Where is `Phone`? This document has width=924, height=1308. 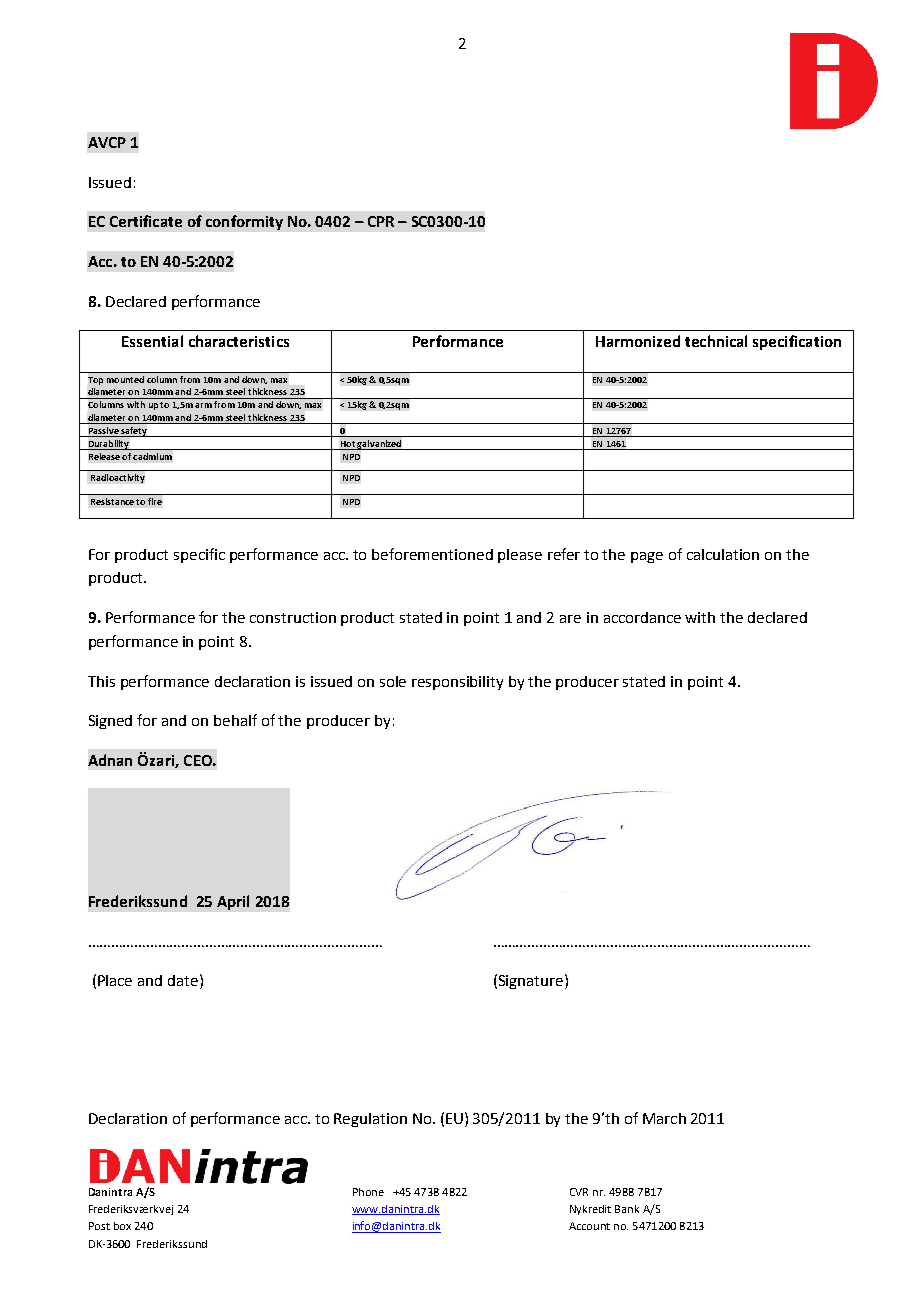 Phone is located at coordinates (368, 1192).
